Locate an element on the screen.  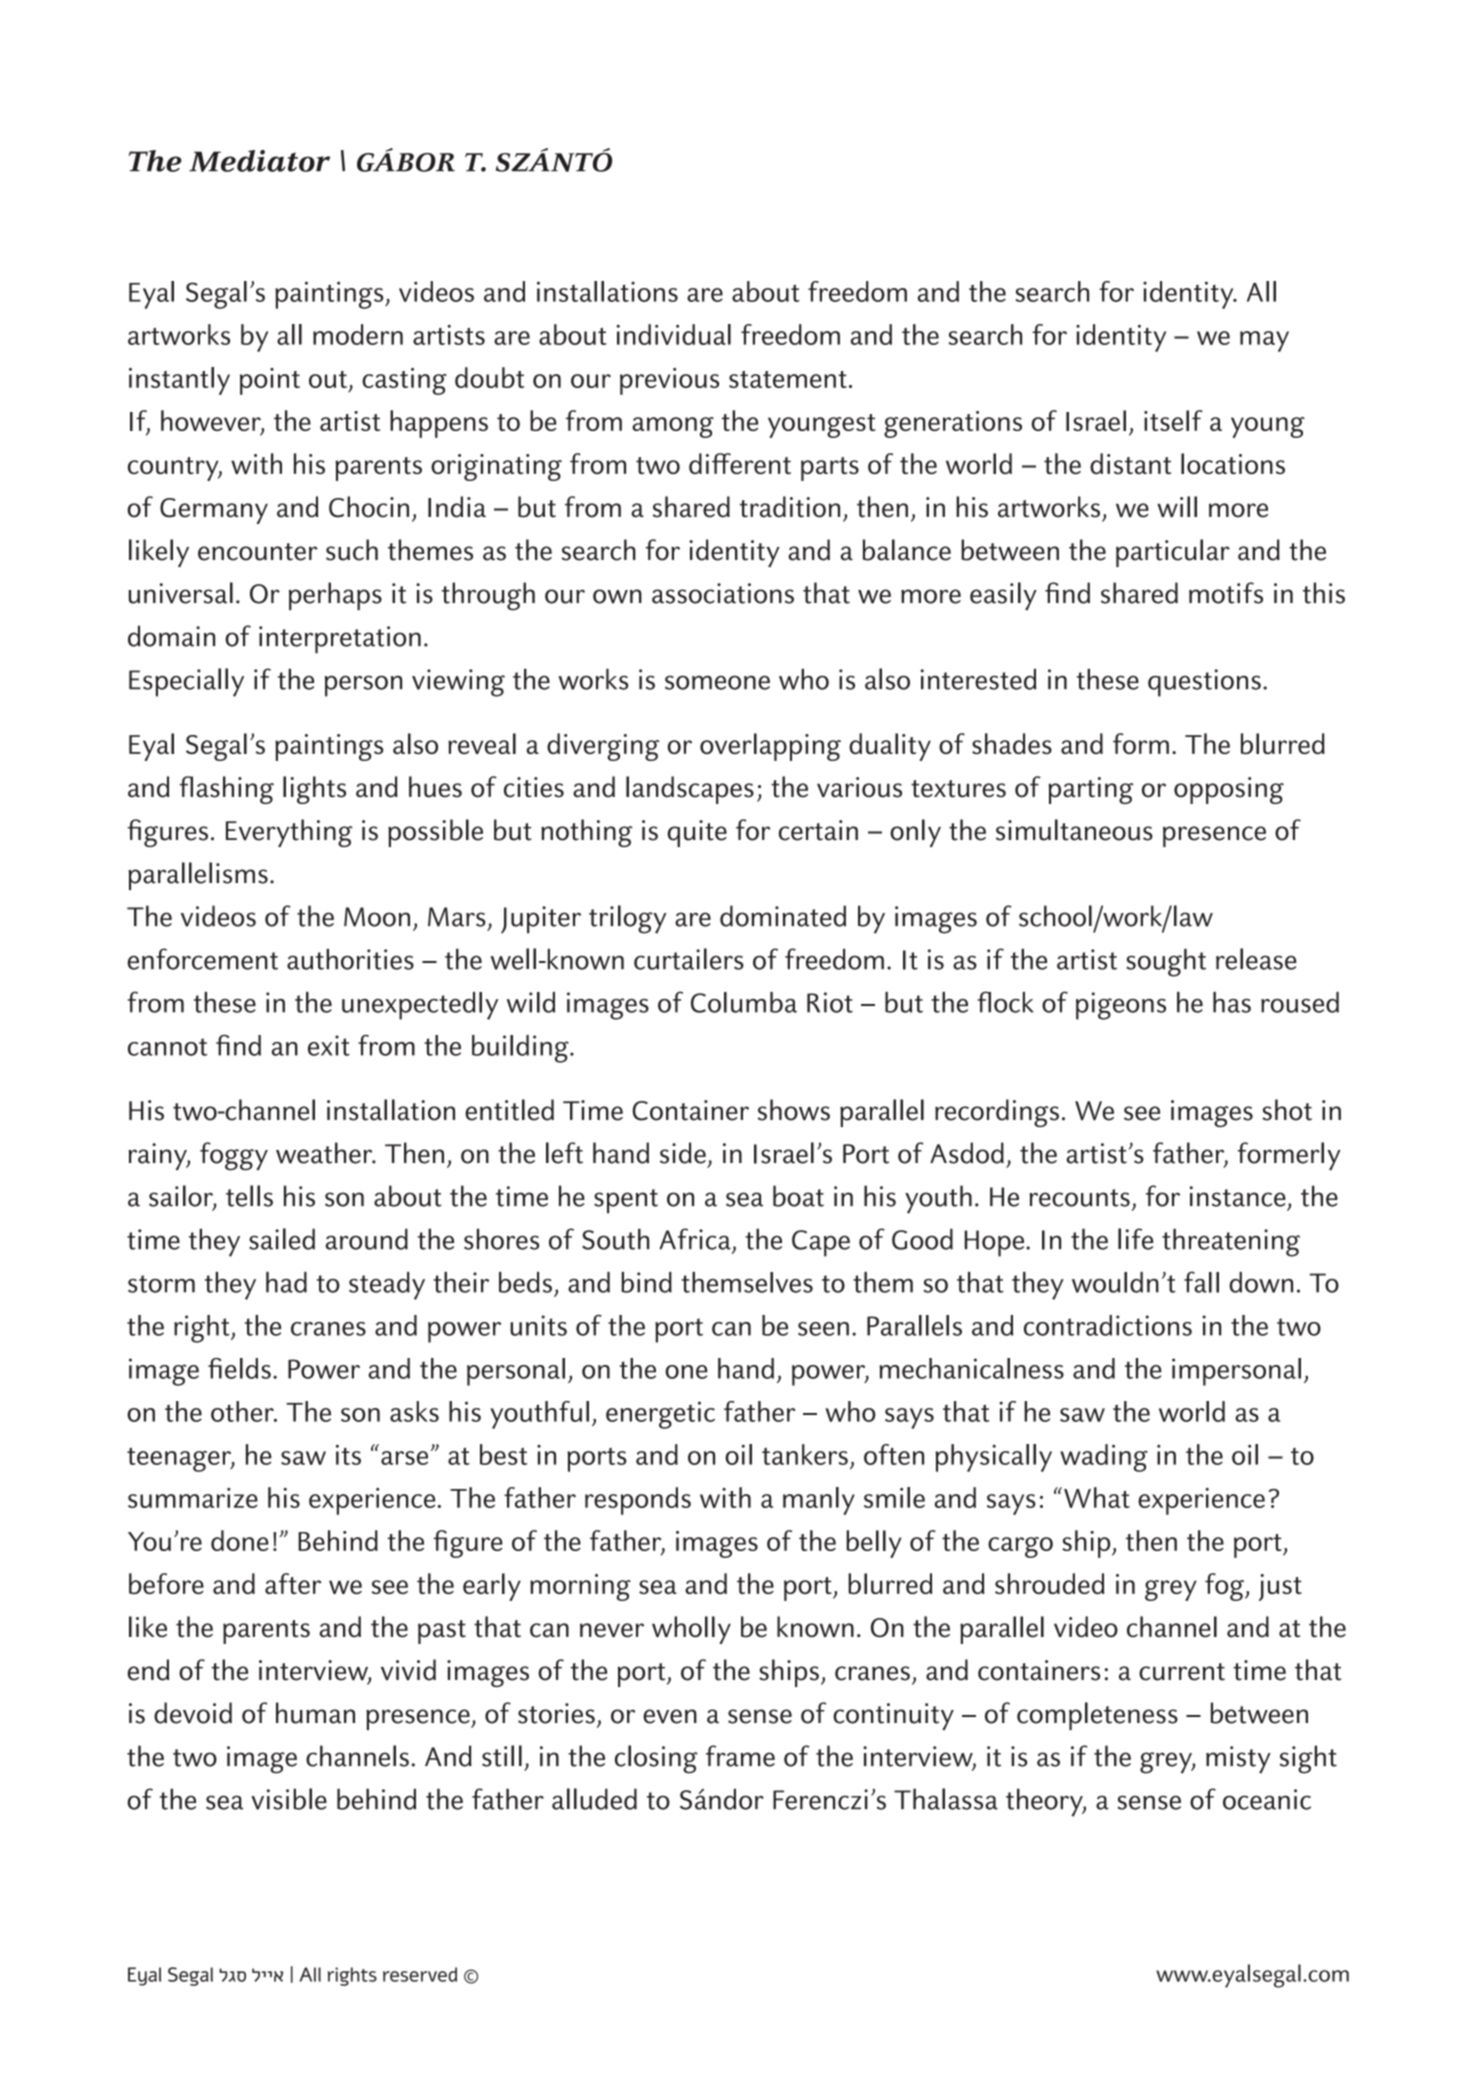
alluded is located at coordinates (594, 1799).
